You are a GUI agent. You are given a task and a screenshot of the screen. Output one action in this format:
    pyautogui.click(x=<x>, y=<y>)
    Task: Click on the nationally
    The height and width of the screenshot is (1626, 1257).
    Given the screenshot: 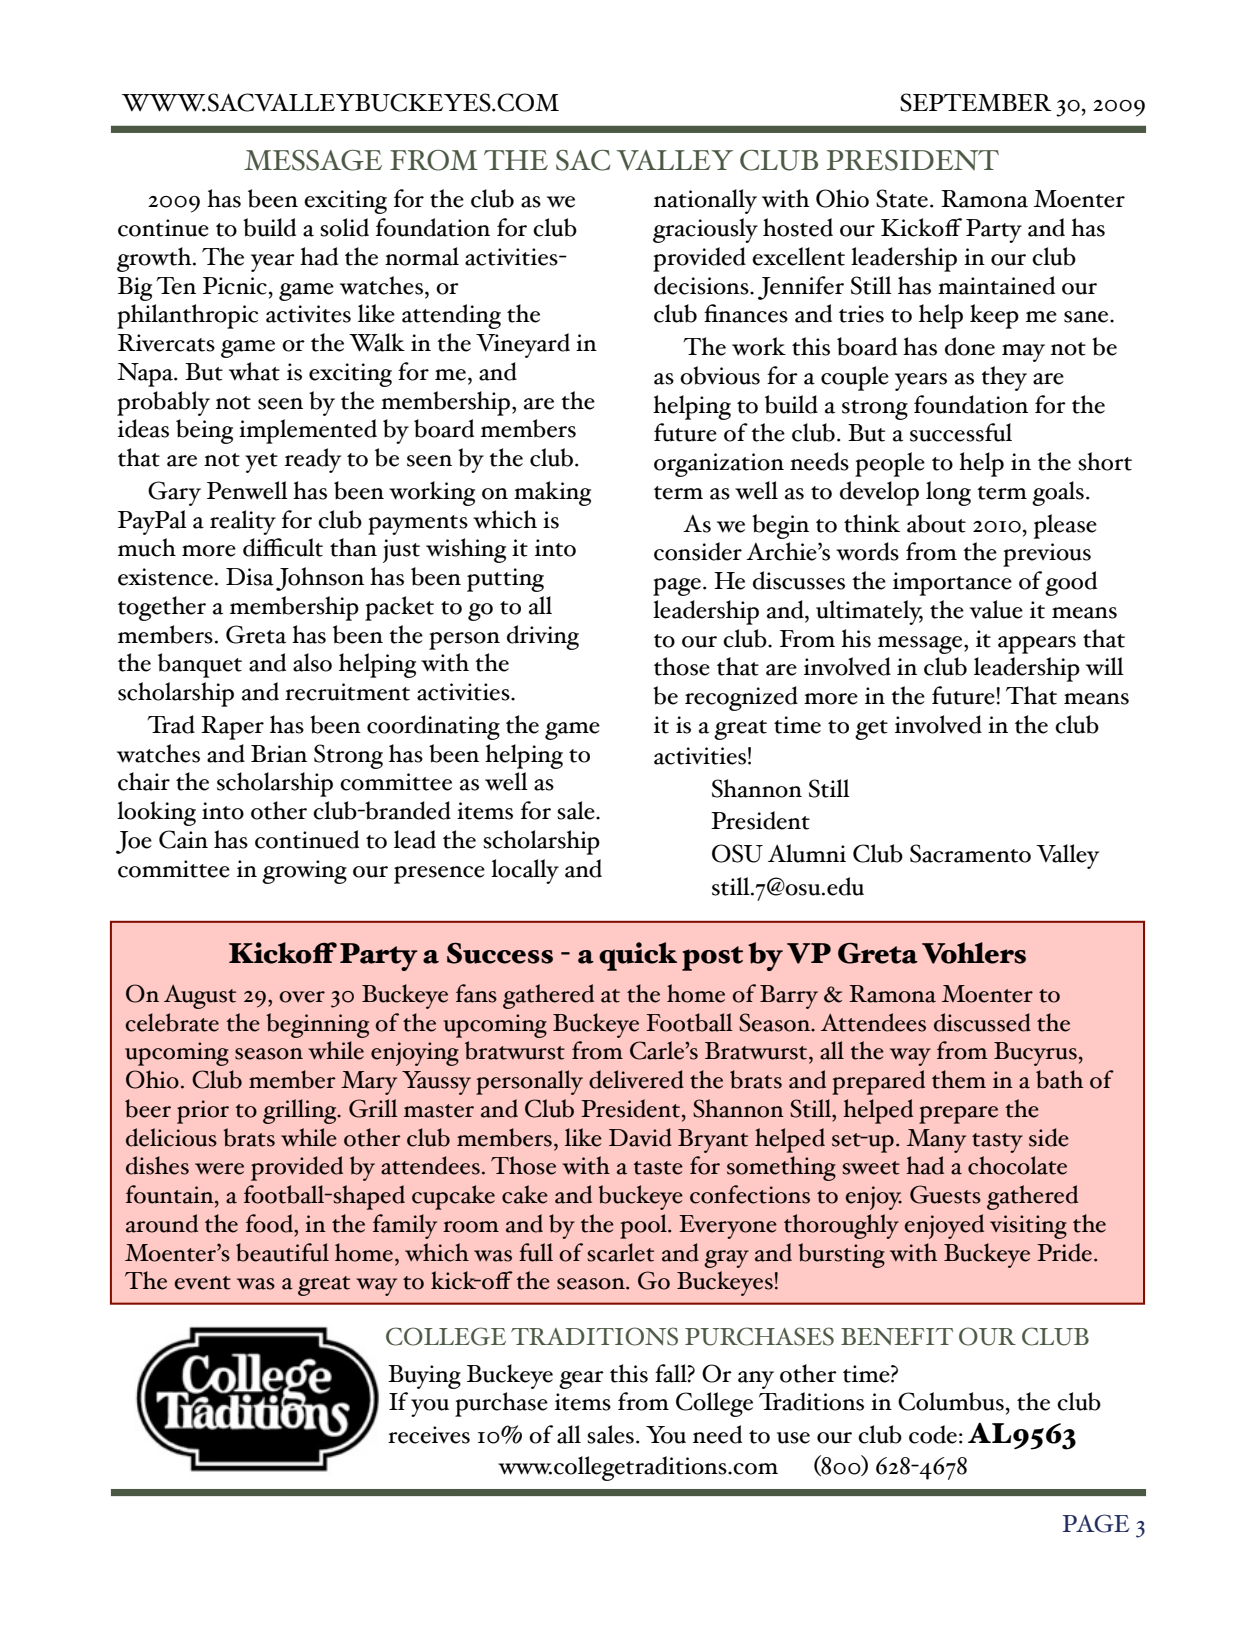 What is the action you would take?
    pyautogui.click(x=705, y=201)
